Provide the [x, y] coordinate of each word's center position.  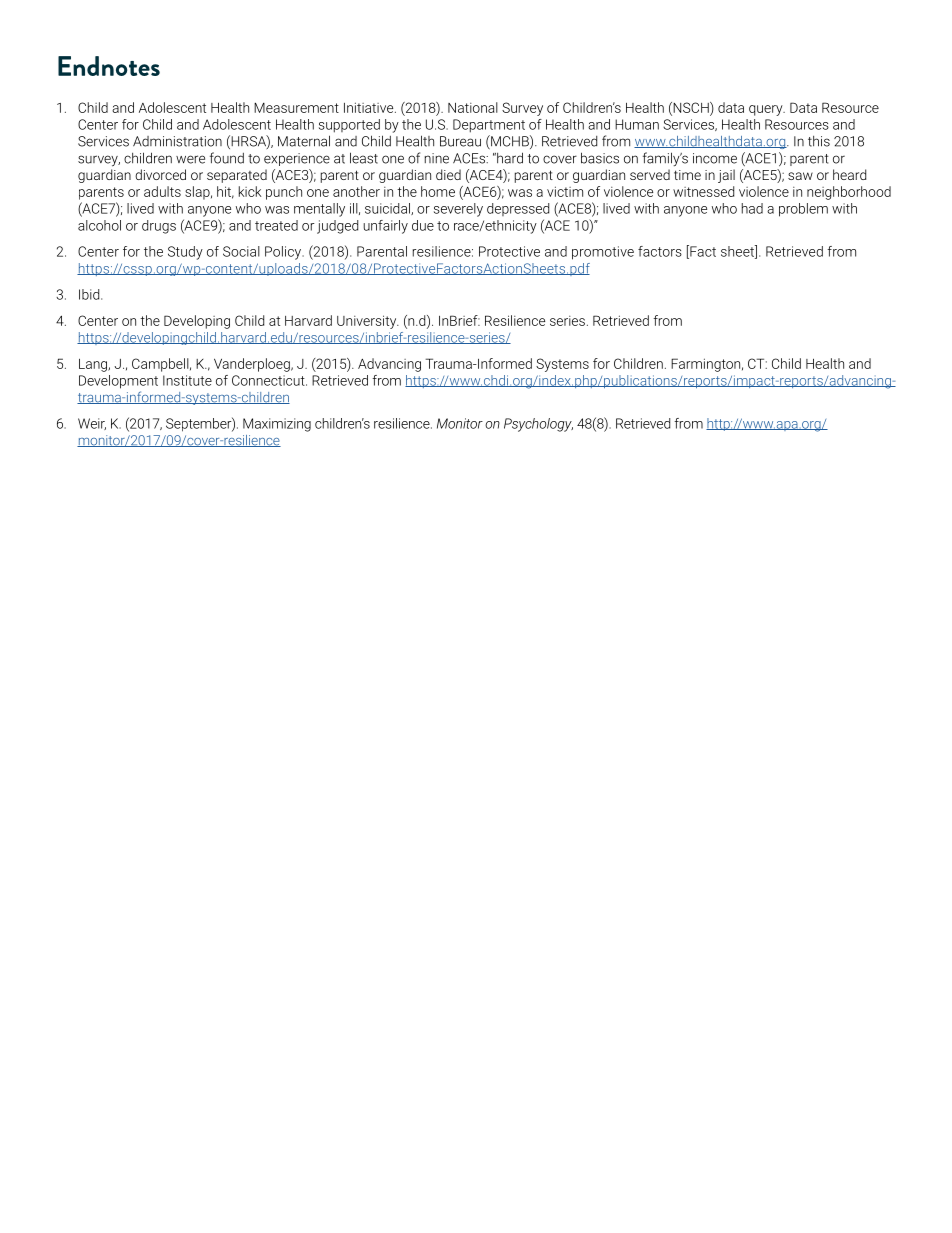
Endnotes [109, 66]
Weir [92, 424]
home [438, 191]
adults [162, 191]
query [767, 110]
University [368, 322]
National [473, 107]
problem [803, 210]
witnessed [703, 191]
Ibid [90, 294]
